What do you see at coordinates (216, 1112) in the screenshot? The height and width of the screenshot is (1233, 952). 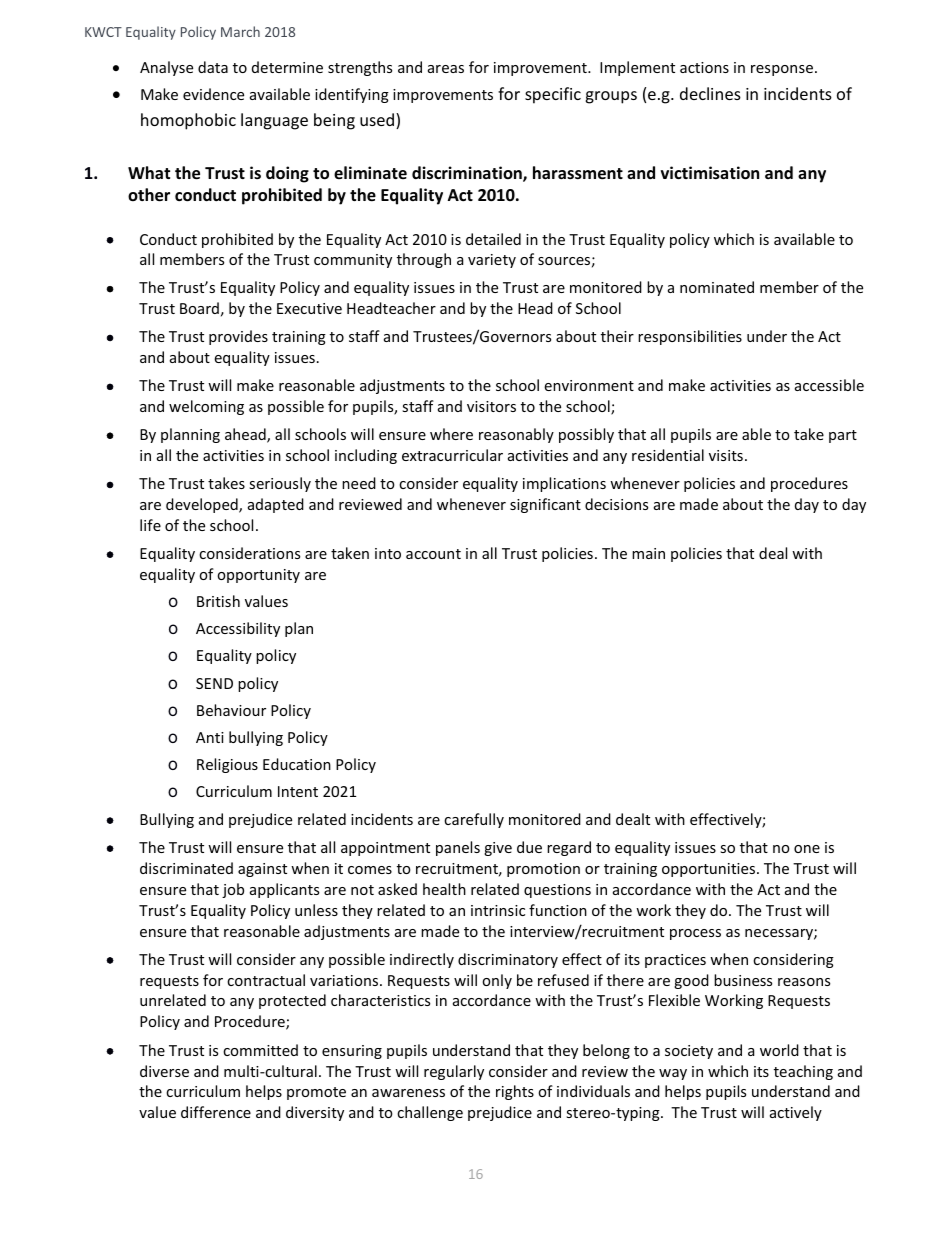 I see `difference` at bounding box center [216, 1112].
